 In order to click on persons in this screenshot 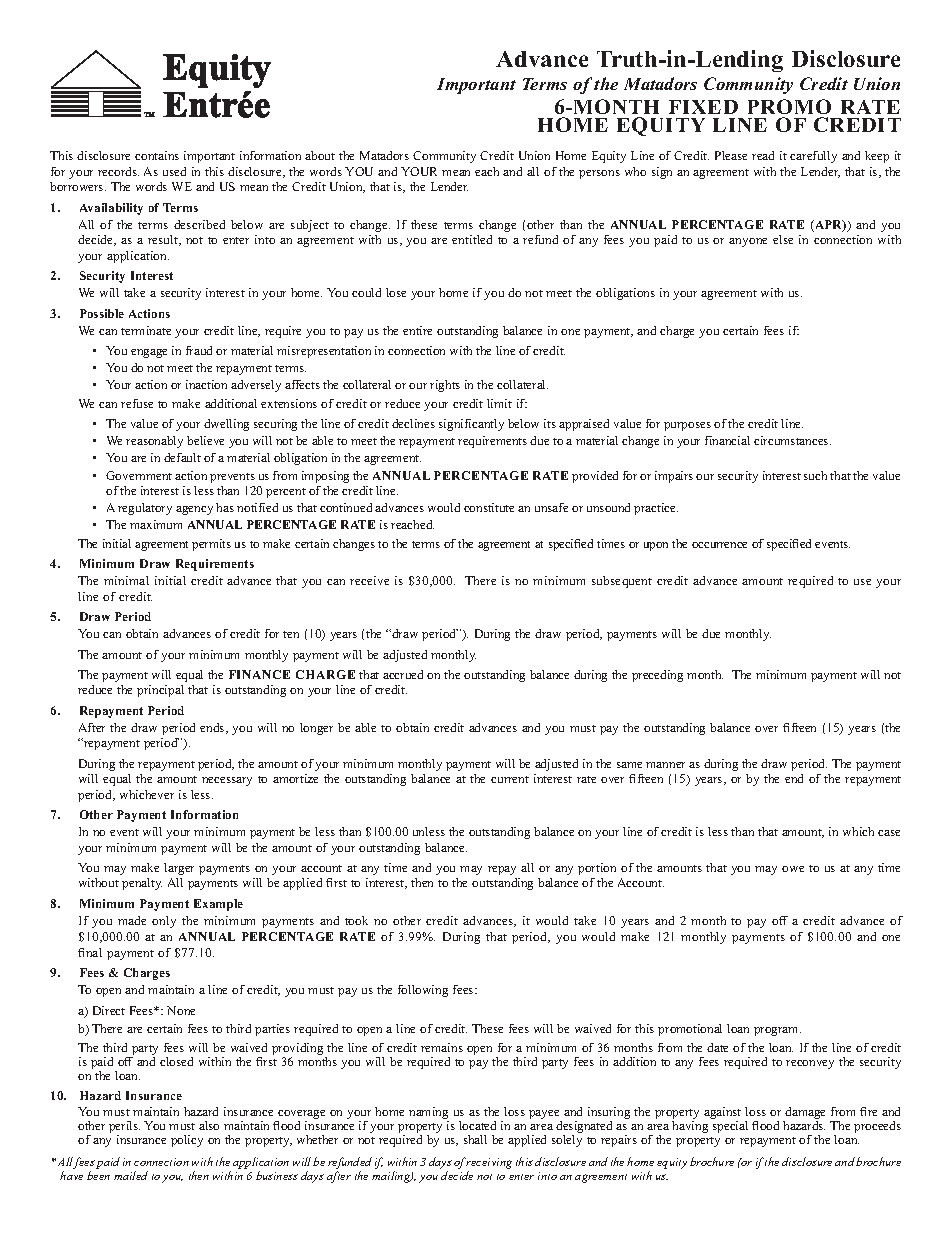, I will do `click(599, 174)`.
